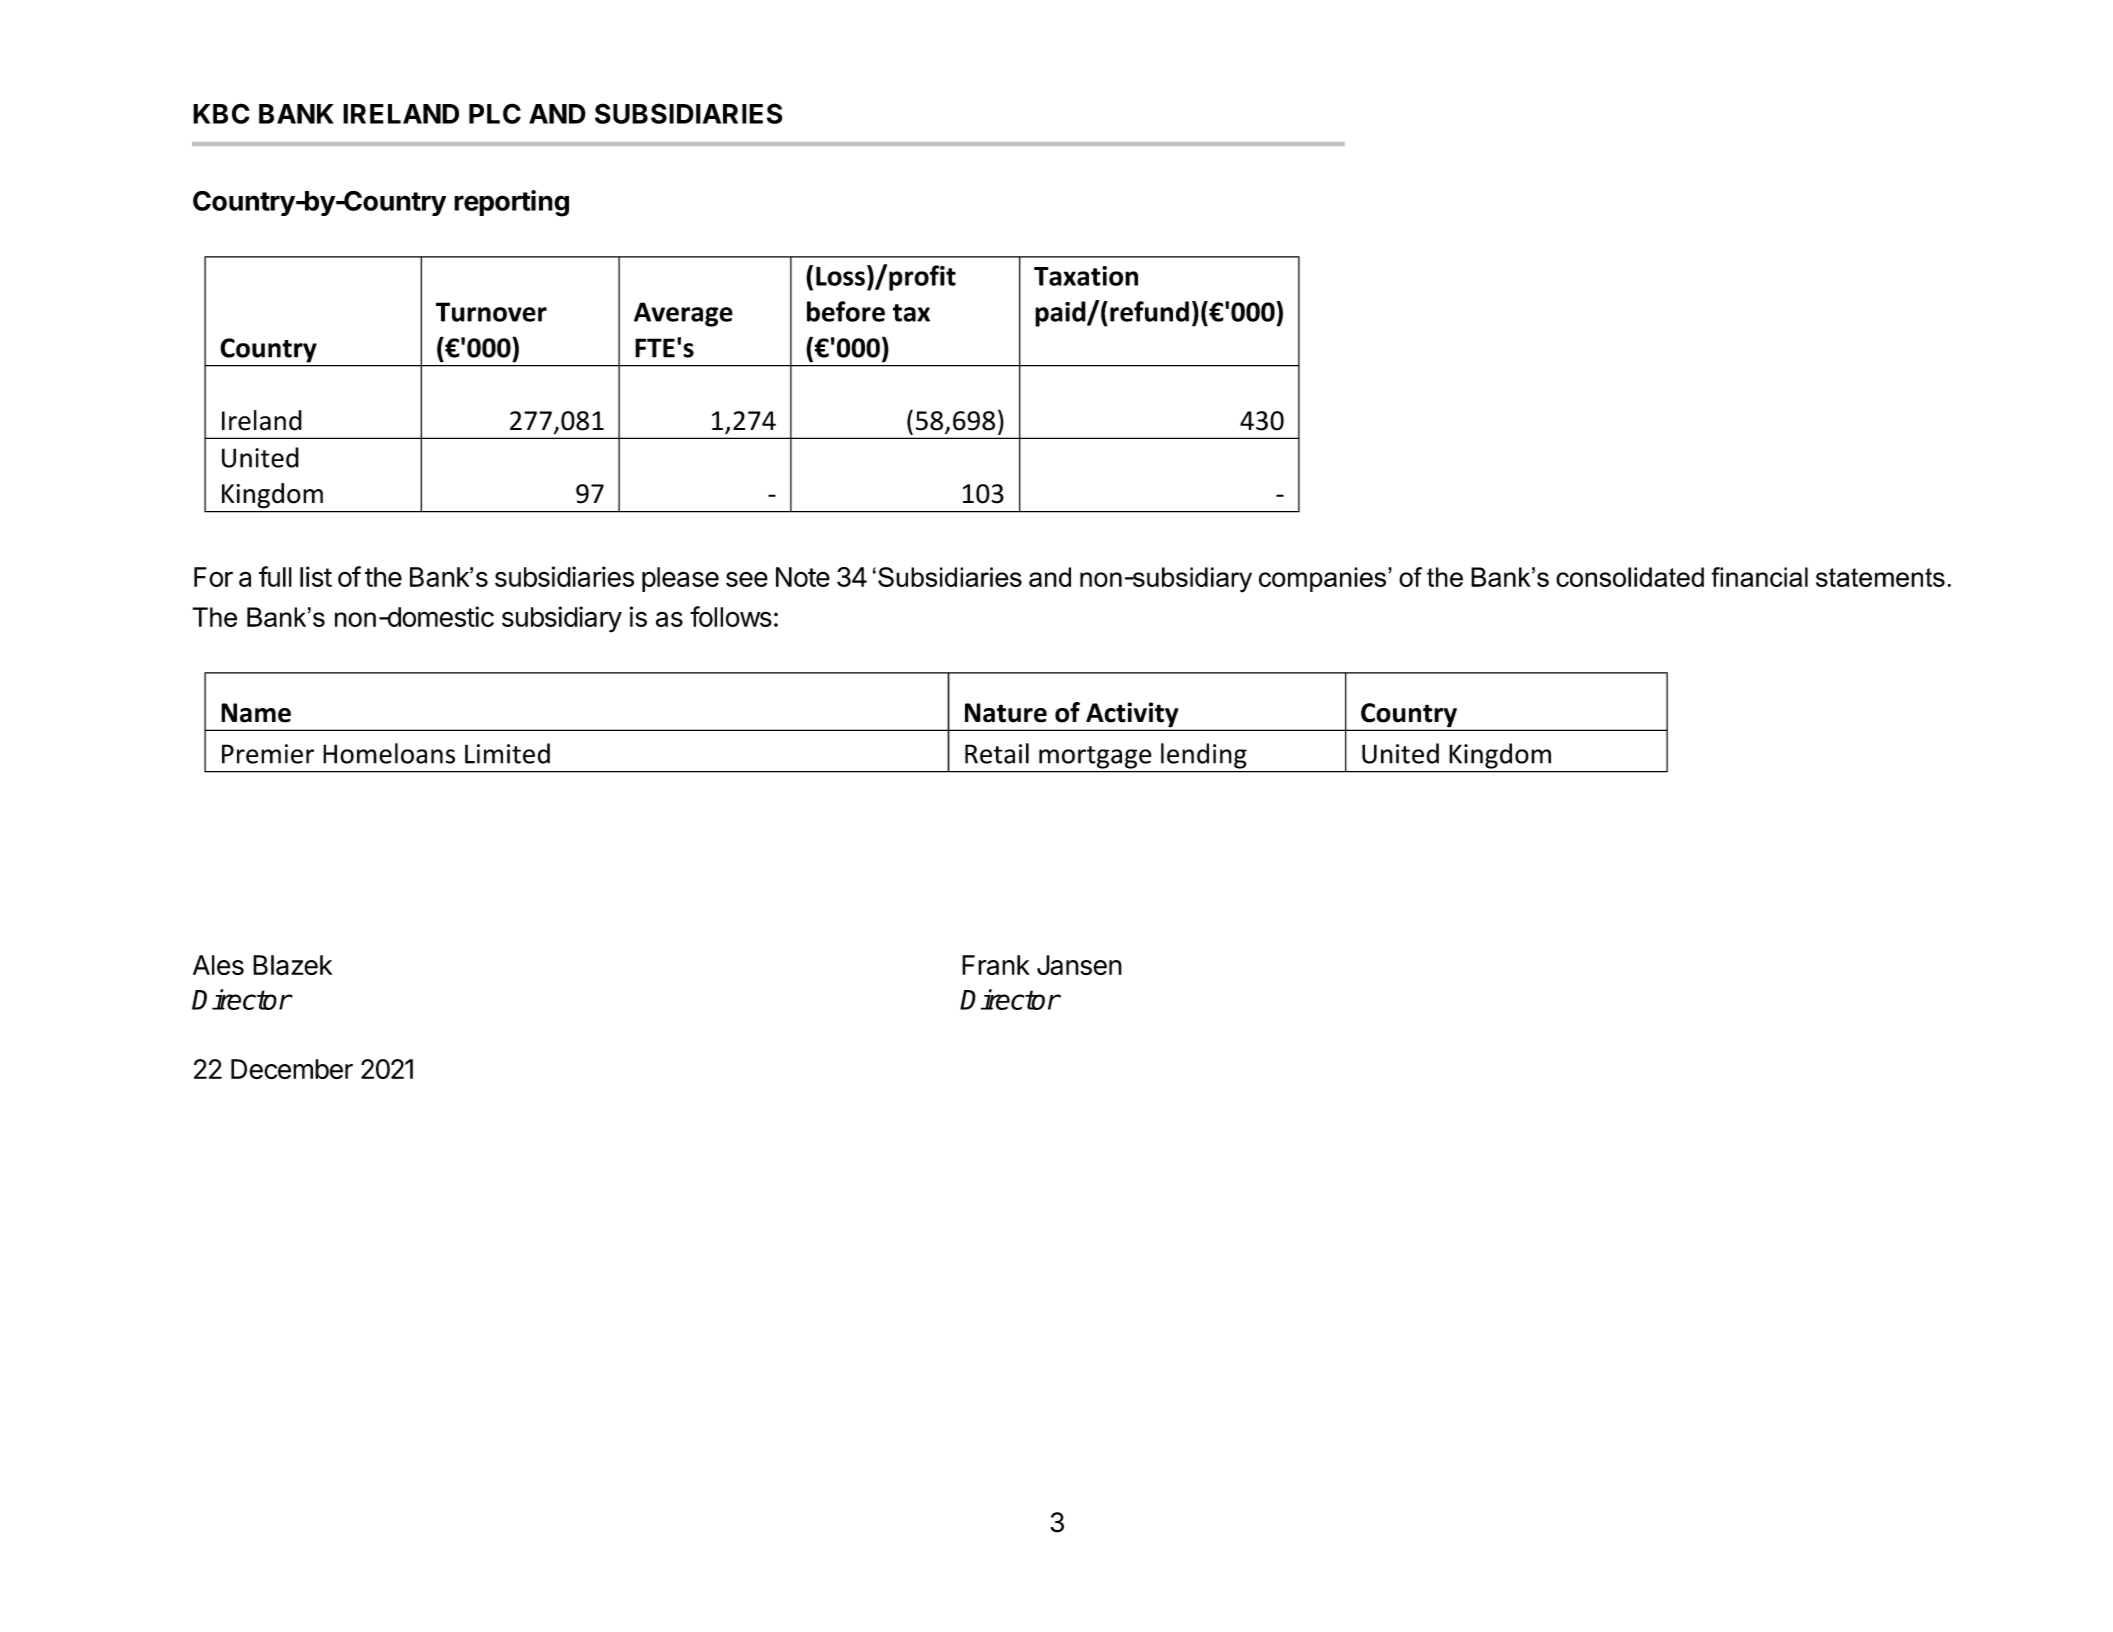 Image resolution: width=2113 pixels, height=1632 pixels. Describe the element at coordinates (1086, 276) in the document. I see `Taxation` at that location.
